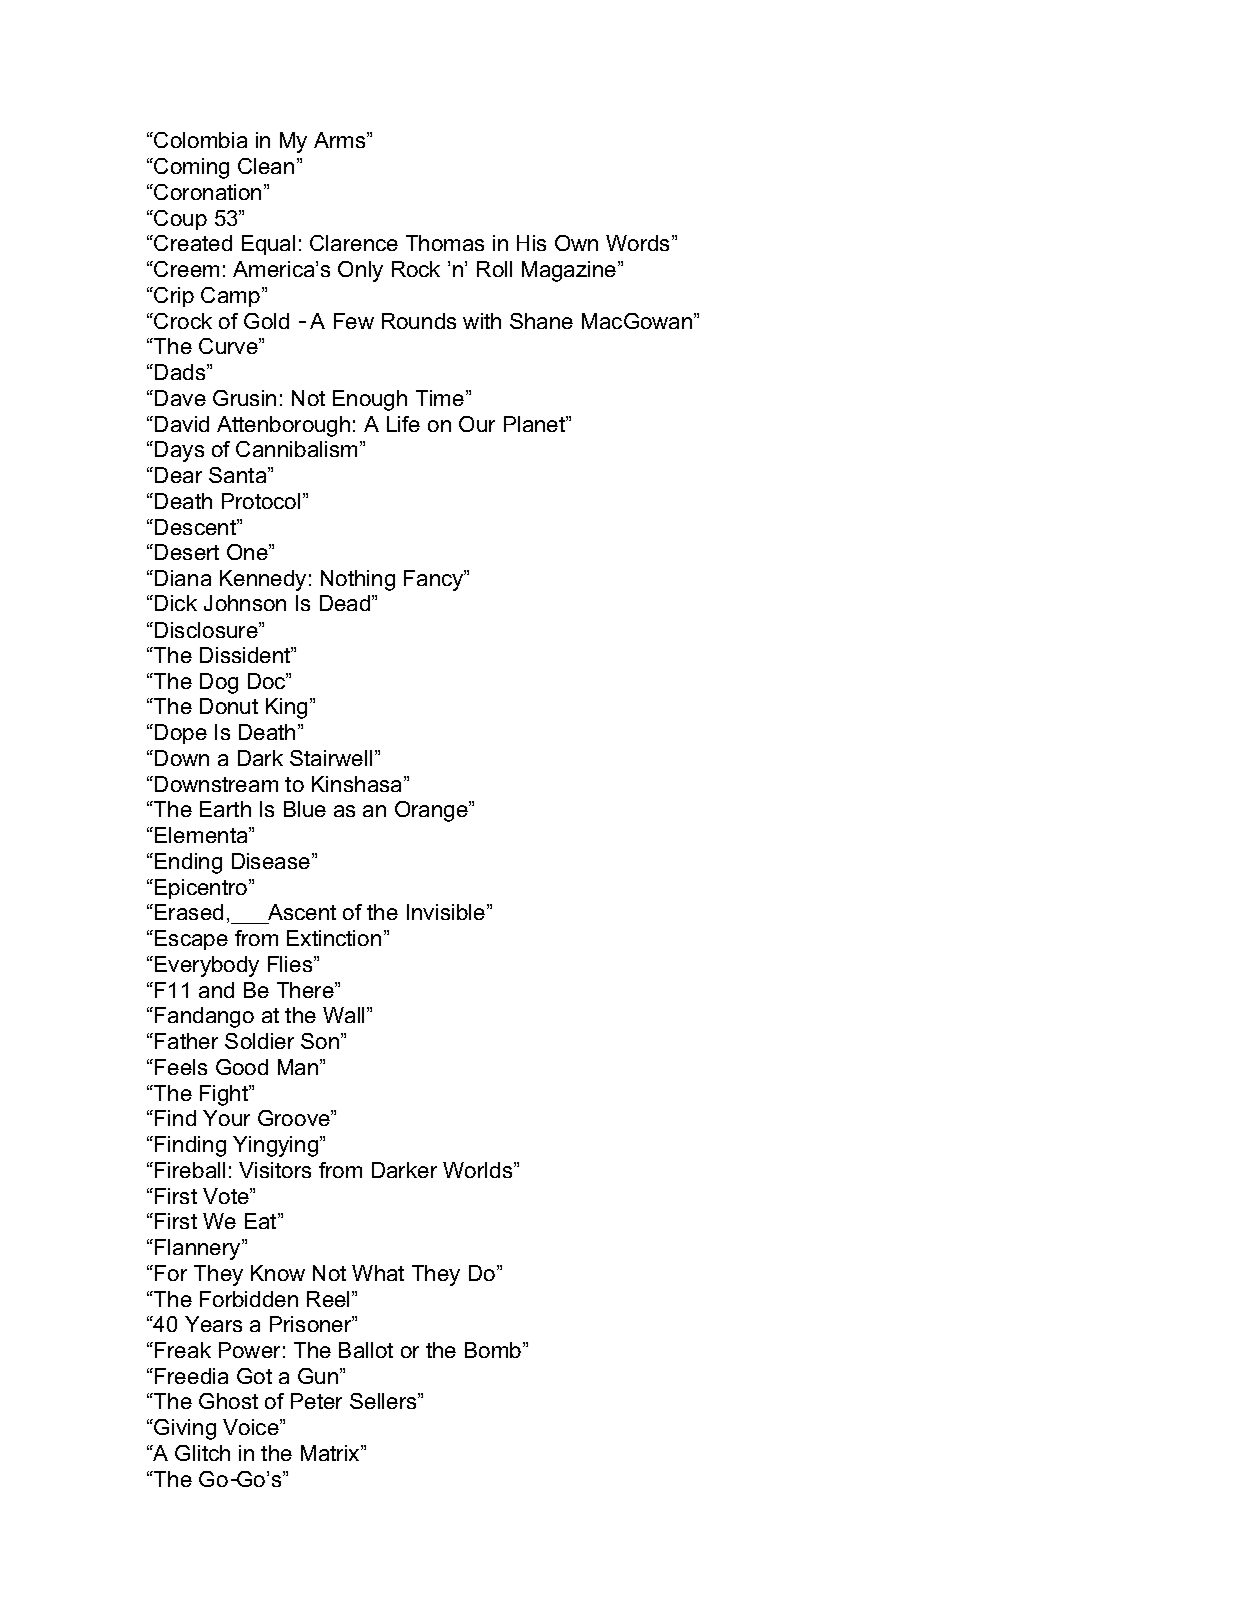  What do you see at coordinates (447, 912) in the image?
I see `Invisible` at bounding box center [447, 912].
